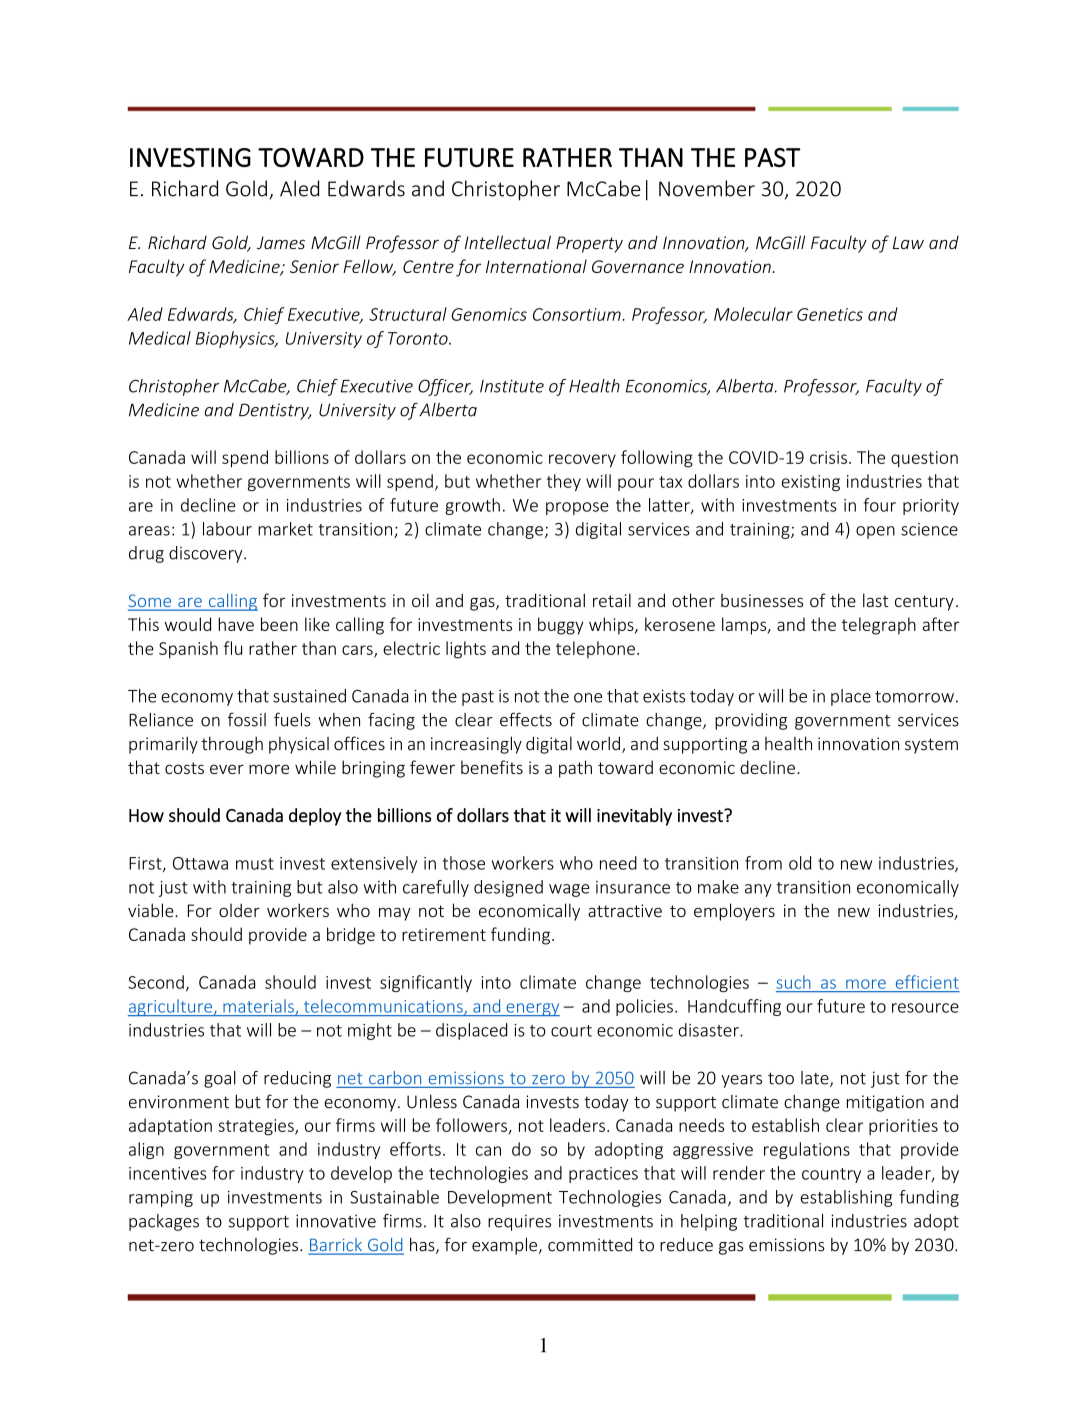 The width and height of the page is (1087, 1407). Describe the element at coordinates (164, 1222) in the page. I see `packages` at that location.
